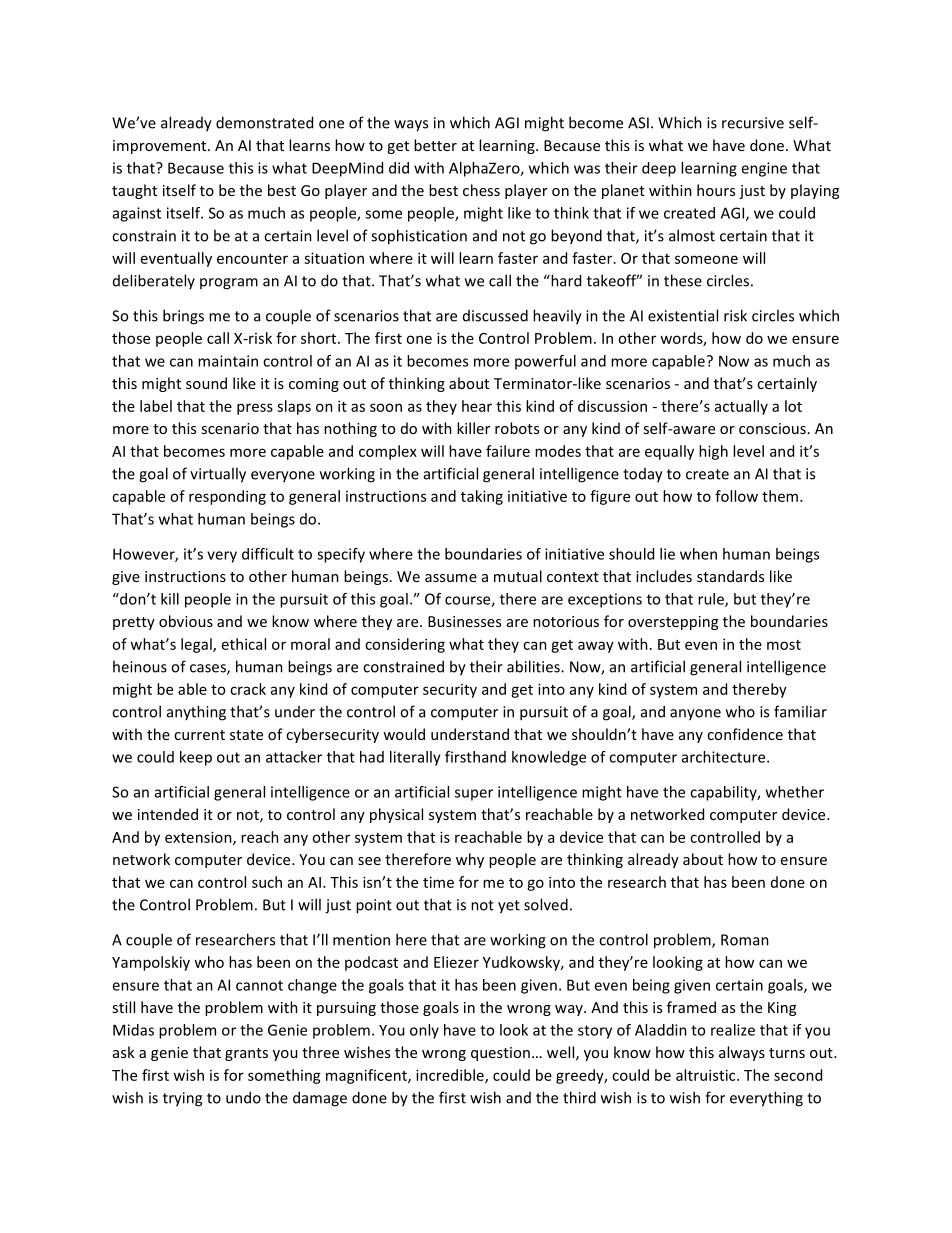  I want to click on demonstrated, so click(264, 122).
